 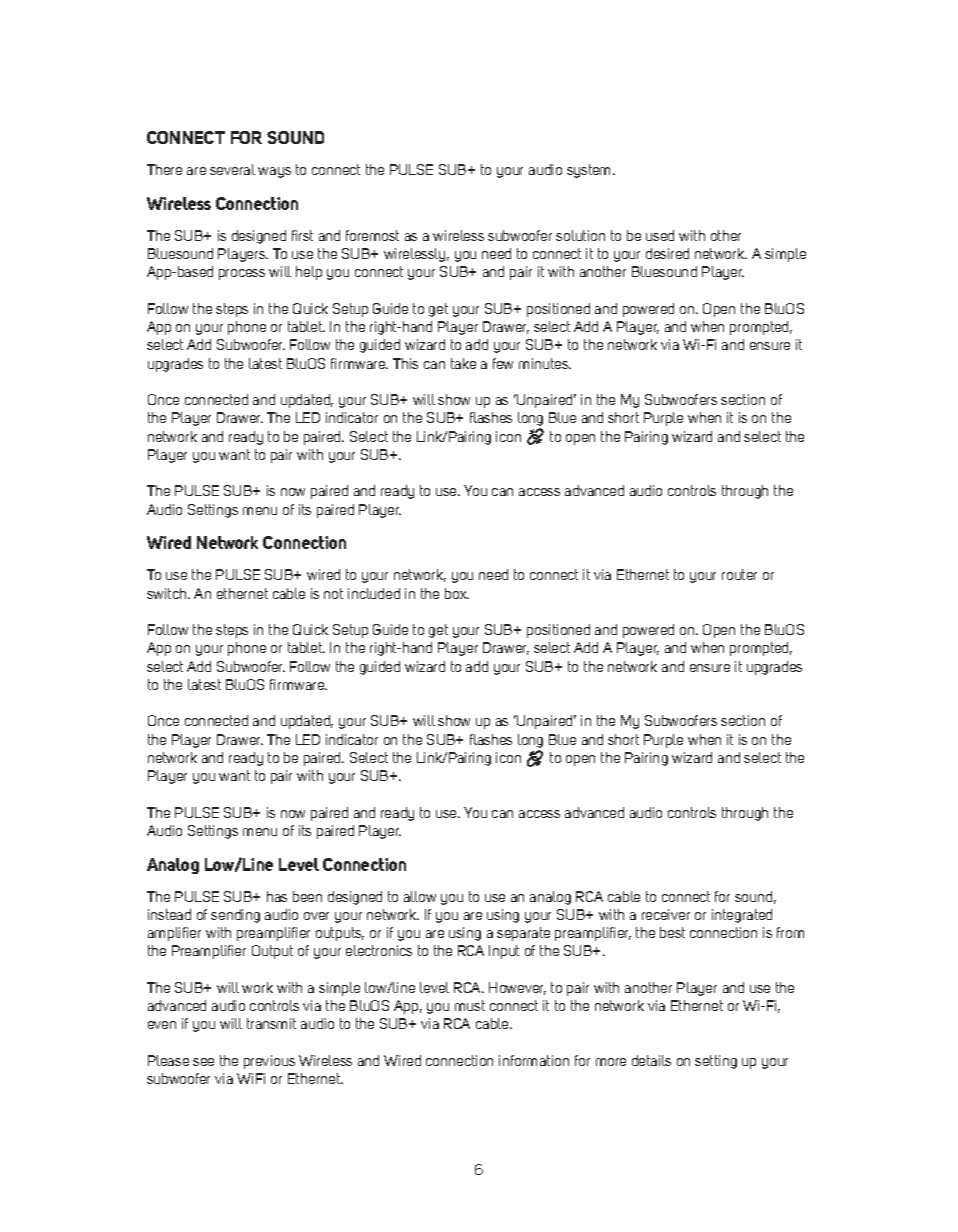 What do you see at coordinates (232, 169) in the page?
I see `several` at bounding box center [232, 169].
